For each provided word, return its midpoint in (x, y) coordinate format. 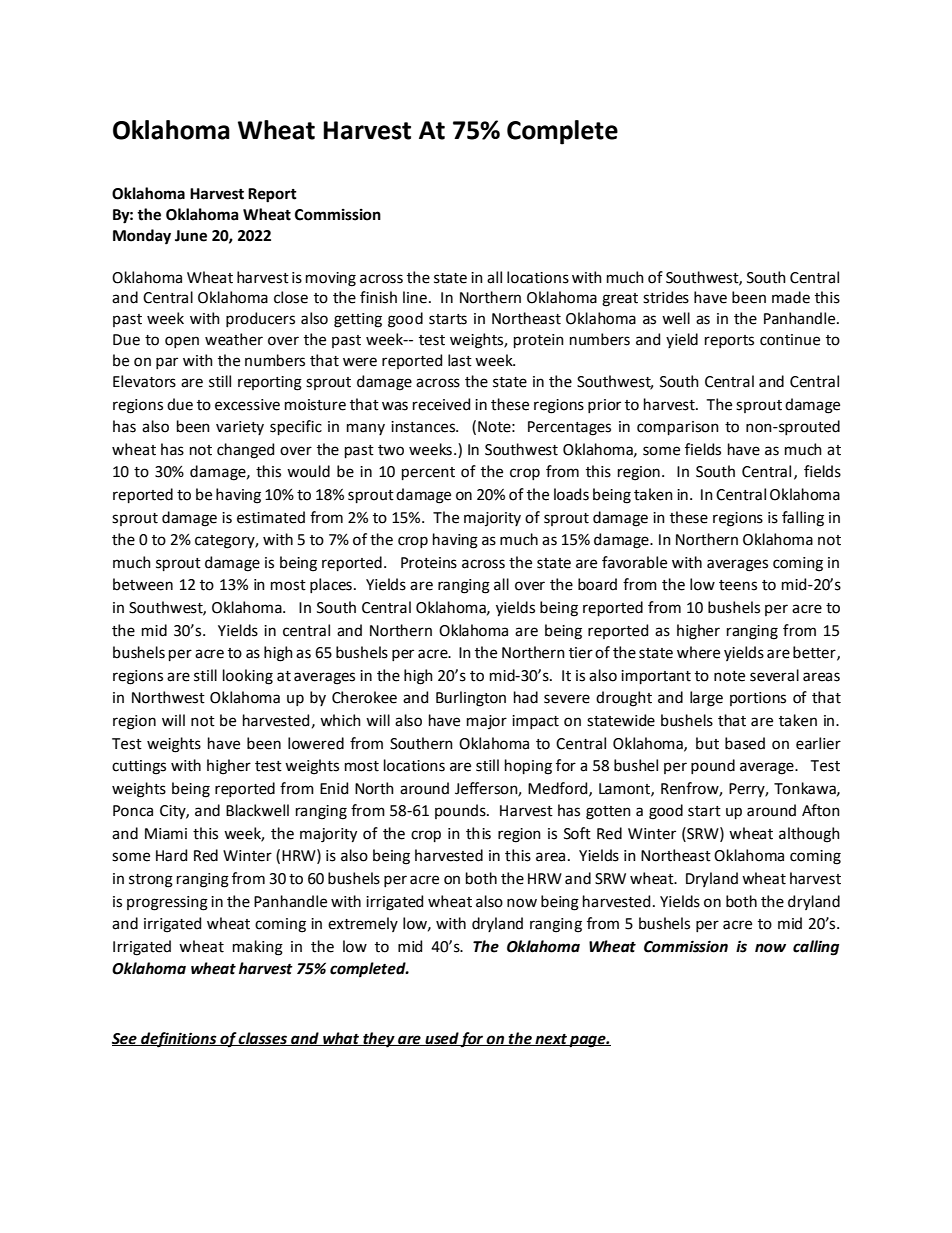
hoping (528, 767)
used (441, 1039)
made (791, 297)
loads (571, 494)
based (745, 743)
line (415, 297)
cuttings (139, 767)
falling (803, 519)
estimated (271, 517)
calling (816, 948)
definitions (179, 1040)
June (191, 236)
